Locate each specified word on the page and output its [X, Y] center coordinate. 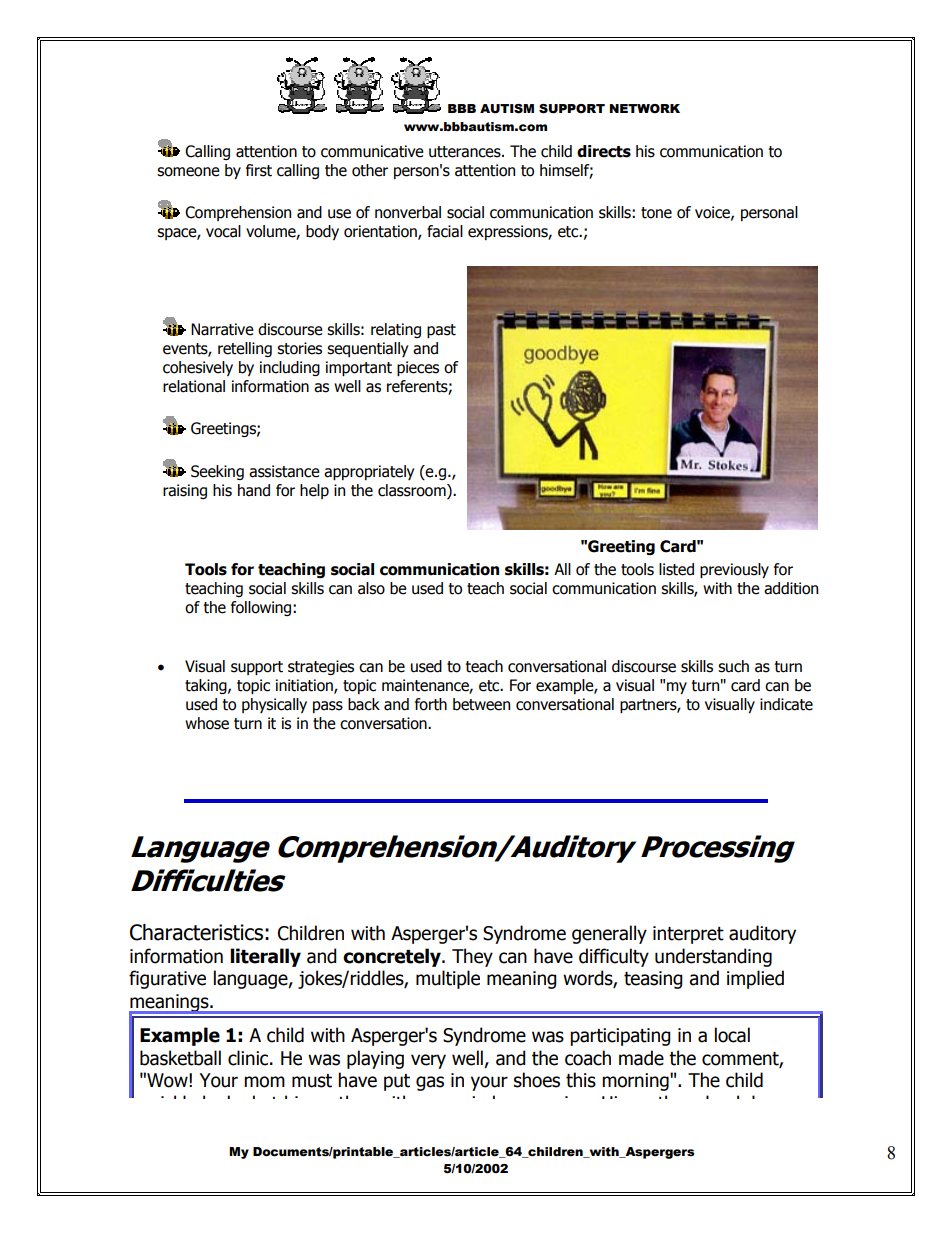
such [733, 666]
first [259, 170]
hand [254, 490]
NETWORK [644, 109]
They [472, 957]
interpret [688, 935]
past [441, 331]
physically [274, 705]
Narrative [222, 329]
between [481, 704]
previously [734, 570]
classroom [413, 490]
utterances [466, 152]
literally [265, 957]
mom [264, 1082]
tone [656, 213]
